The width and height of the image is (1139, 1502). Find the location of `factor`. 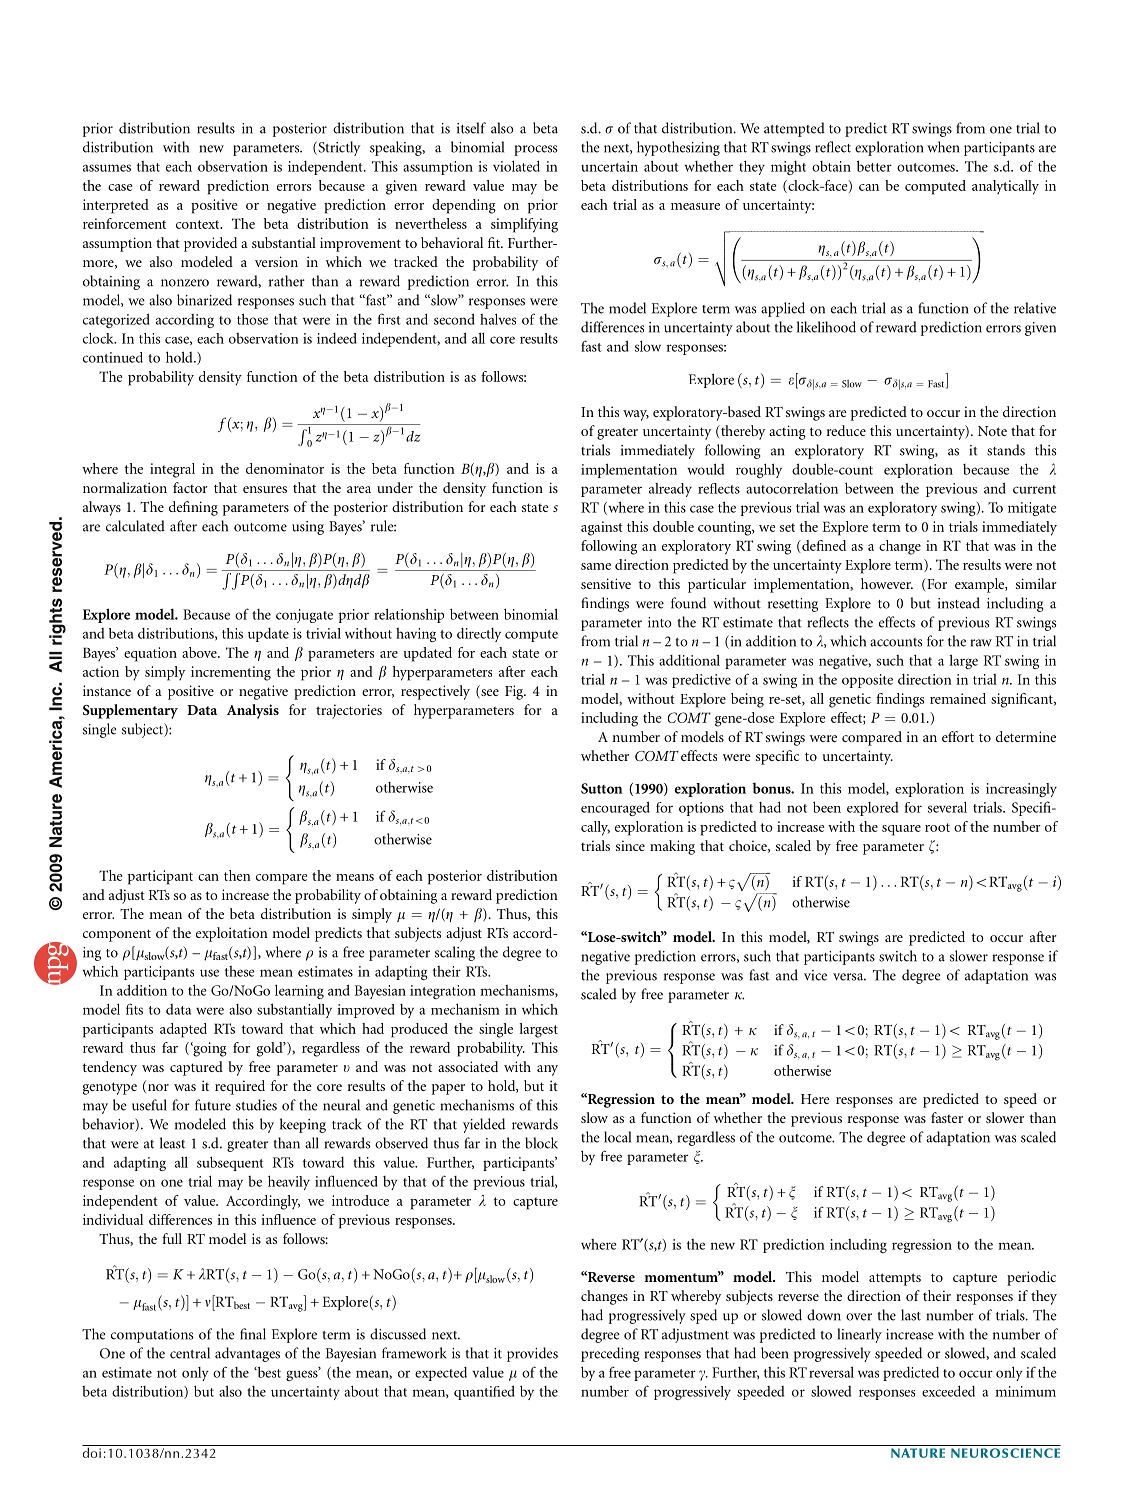

factor is located at coordinates (190, 487).
